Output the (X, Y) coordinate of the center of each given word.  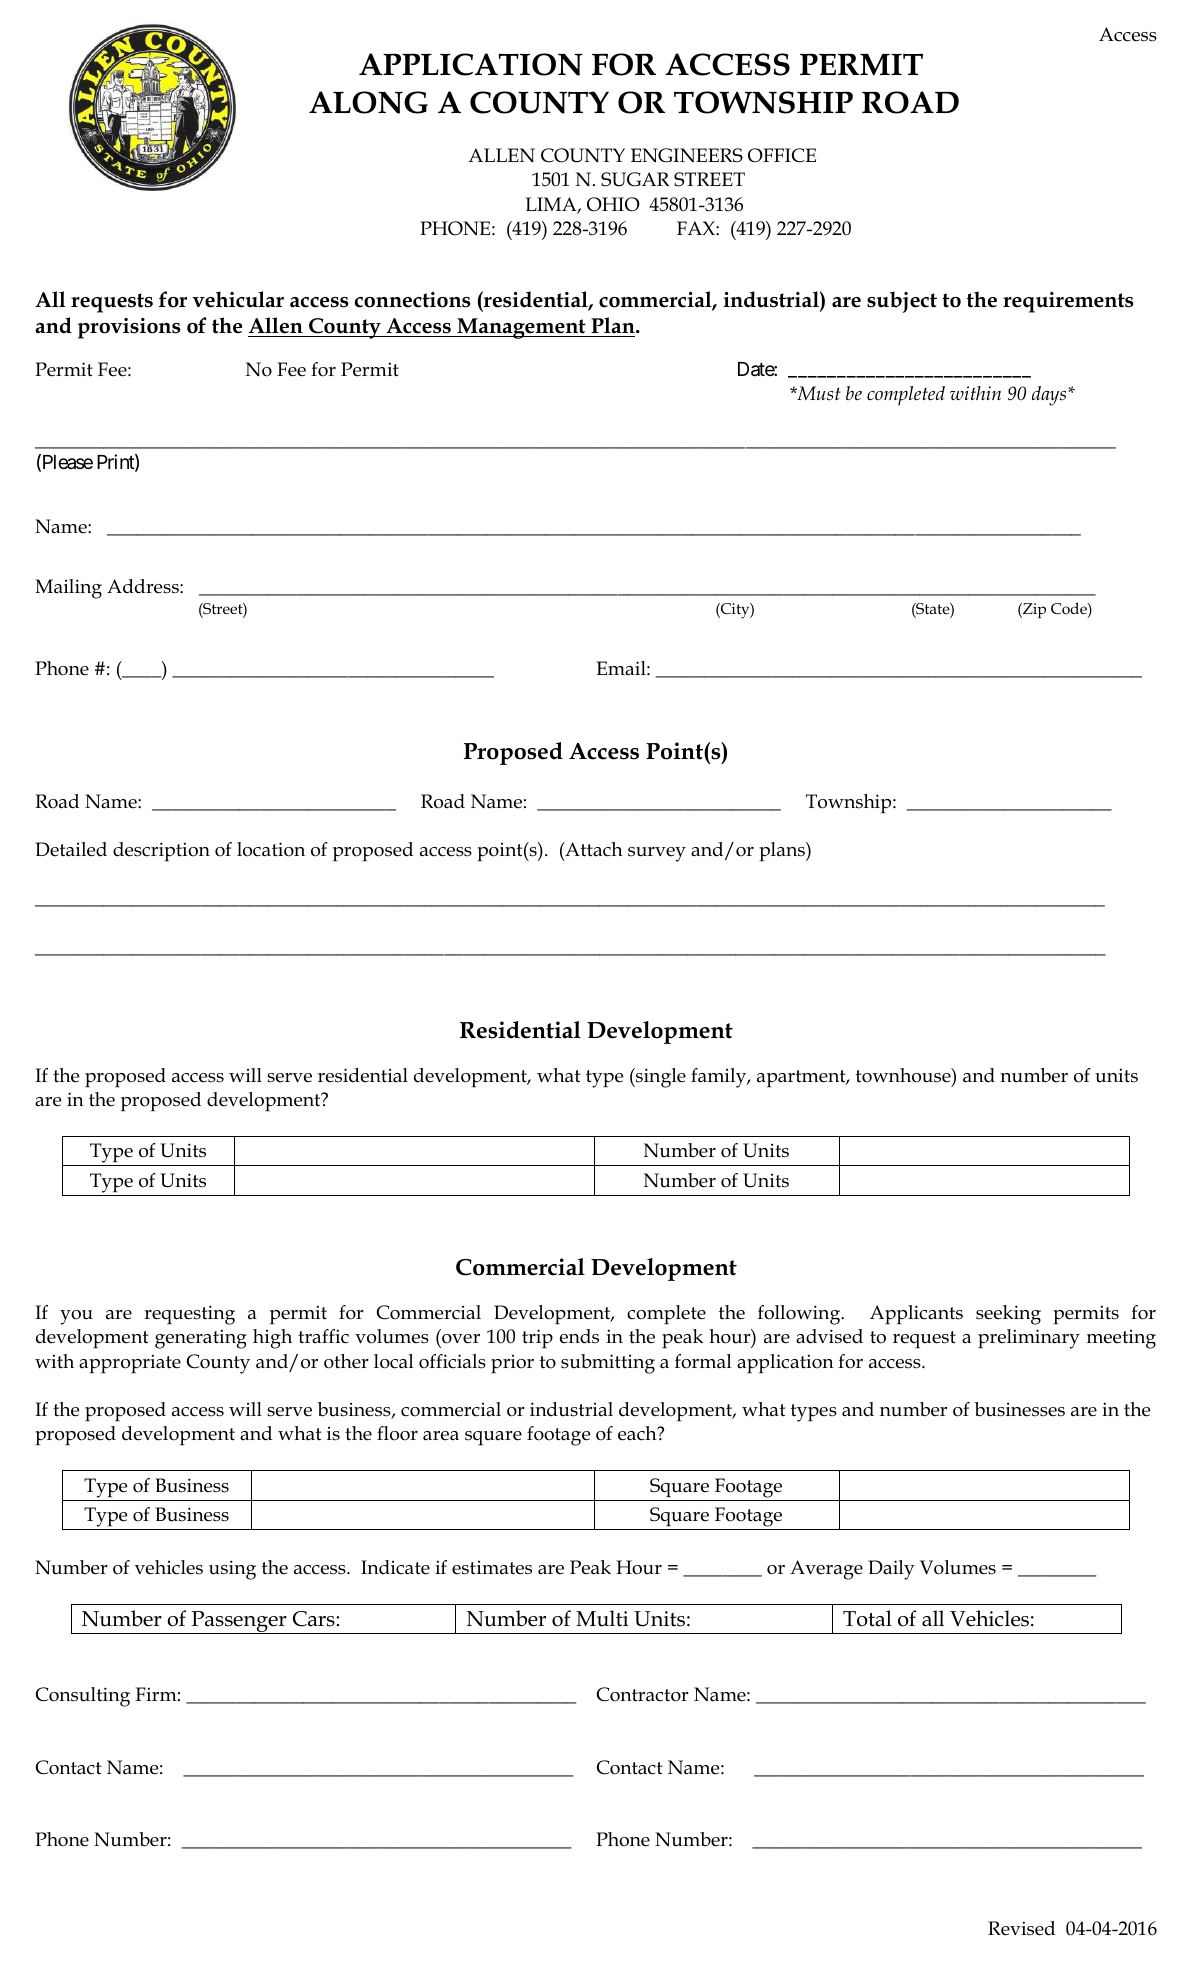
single (660, 1078)
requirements (1068, 302)
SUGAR (635, 179)
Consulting (83, 1697)
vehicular (238, 299)
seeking (1008, 1315)
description (161, 852)
